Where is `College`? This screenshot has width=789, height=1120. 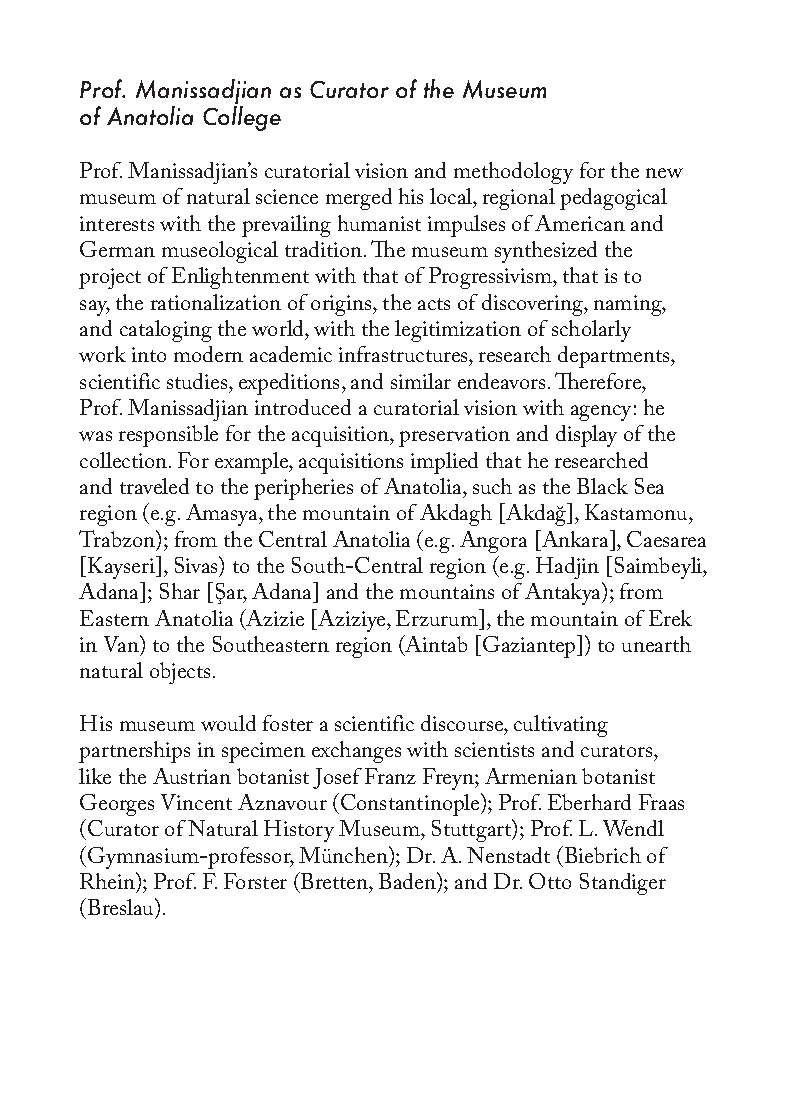
College is located at coordinates (242, 118).
